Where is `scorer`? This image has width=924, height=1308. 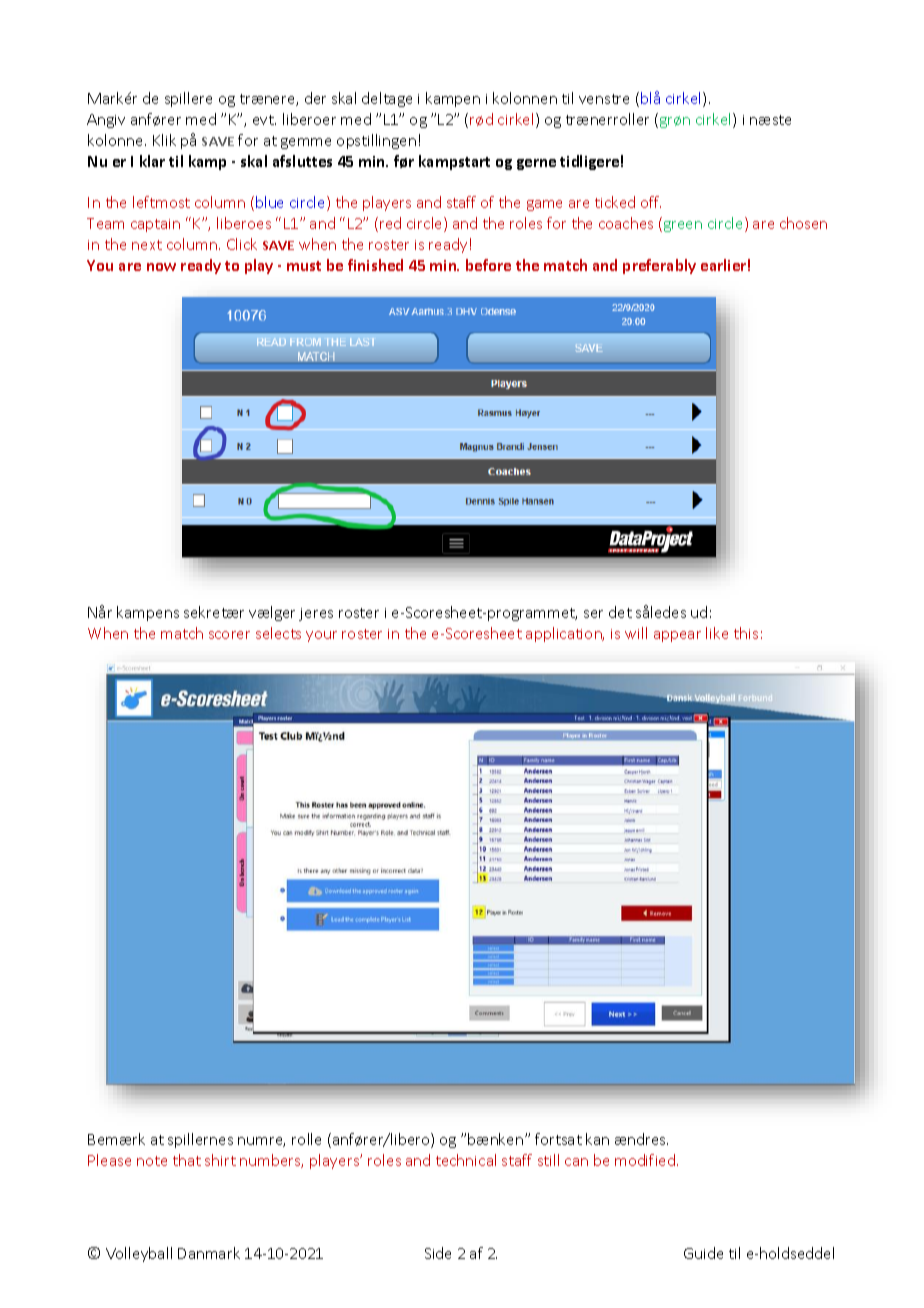
scorer is located at coordinates (229, 635).
